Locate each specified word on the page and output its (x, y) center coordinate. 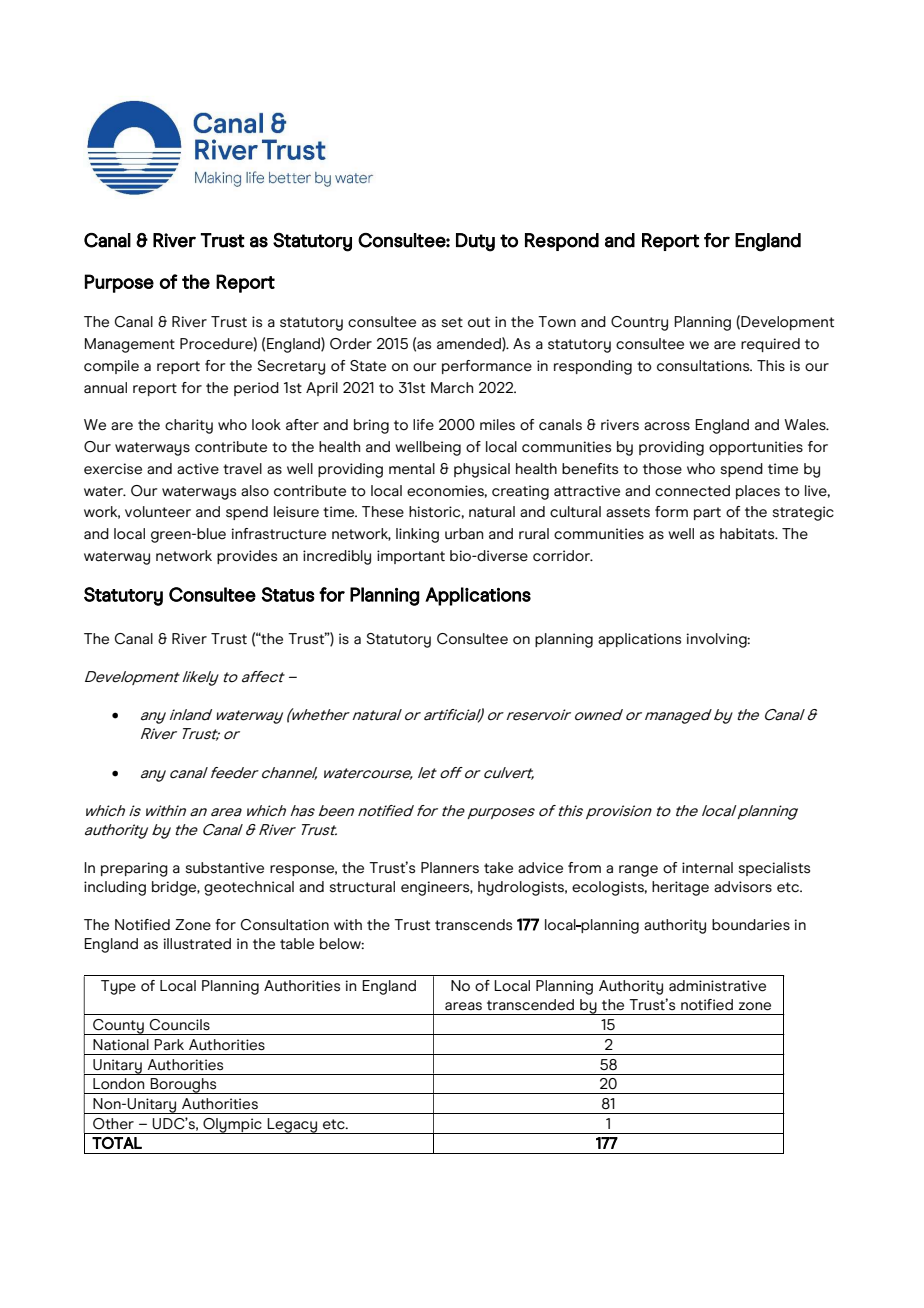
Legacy (292, 1126)
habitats (748, 534)
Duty (475, 242)
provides (247, 557)
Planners (450, 868)
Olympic (232, 1126)
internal (707, 868)
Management (130, 345)
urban (464, 534)
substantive (225, 868)
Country (639, 323)
